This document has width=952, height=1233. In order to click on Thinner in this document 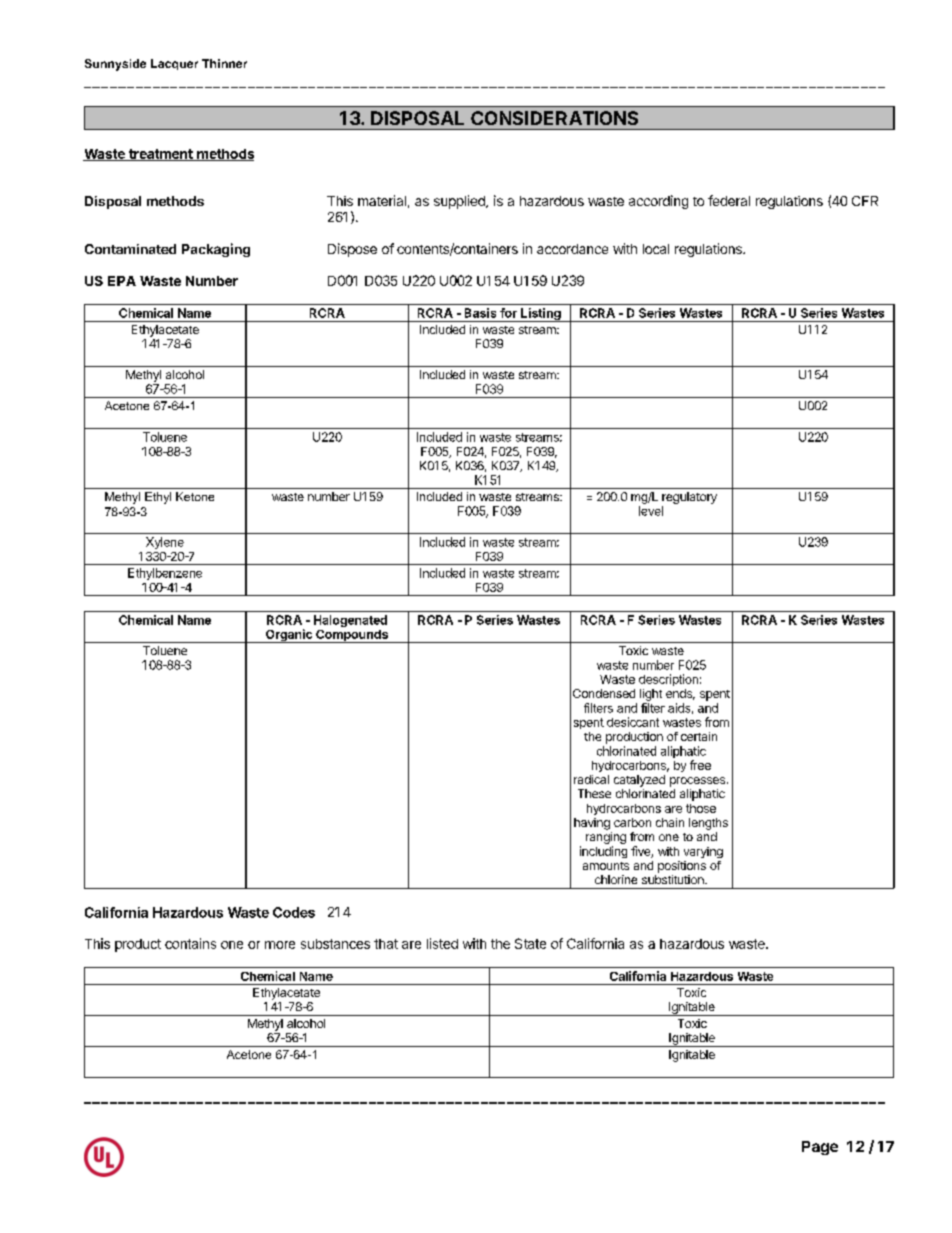, I will do `click(224, 63)`.
